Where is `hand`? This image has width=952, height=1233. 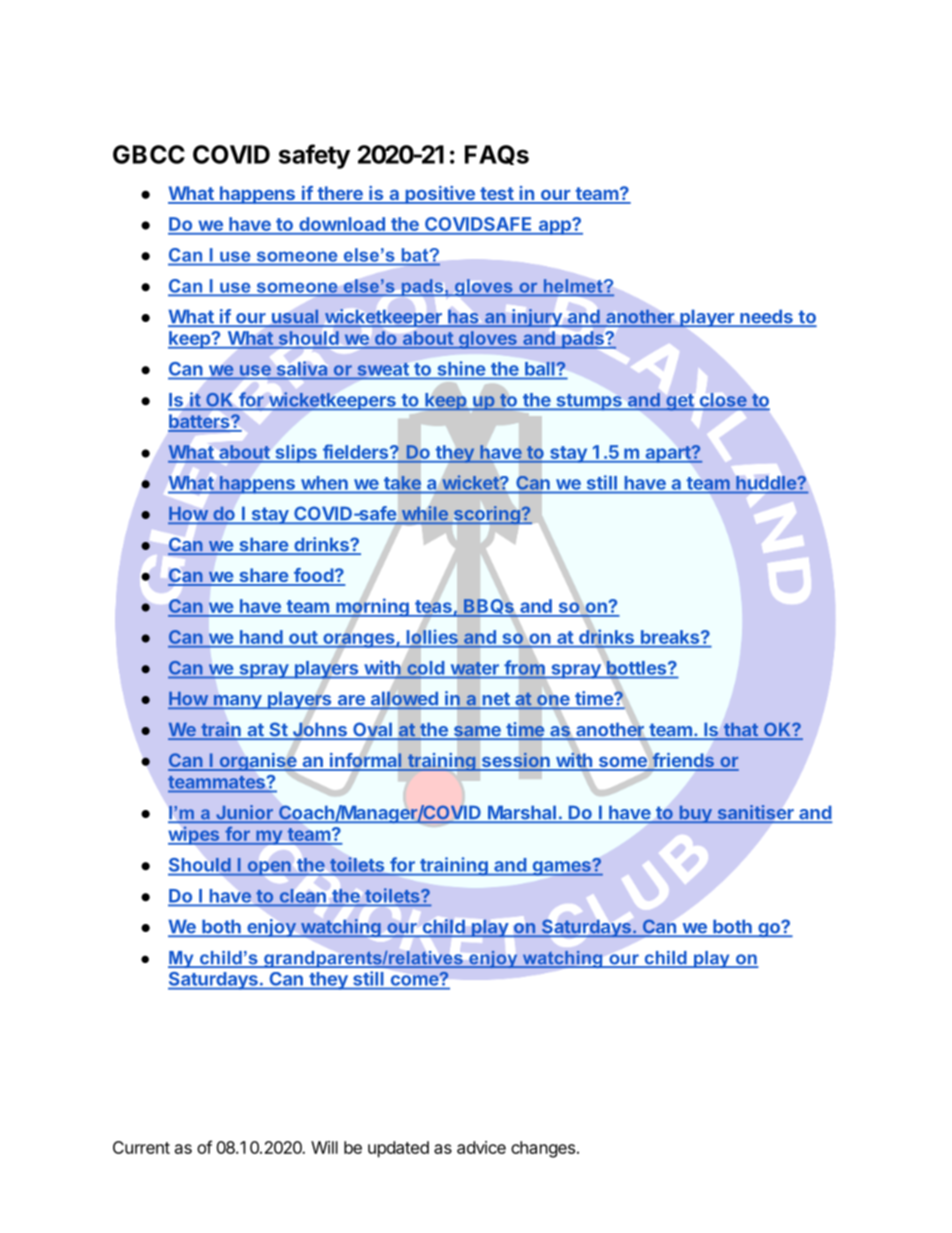
hand is located at coordinates (261, 637).
